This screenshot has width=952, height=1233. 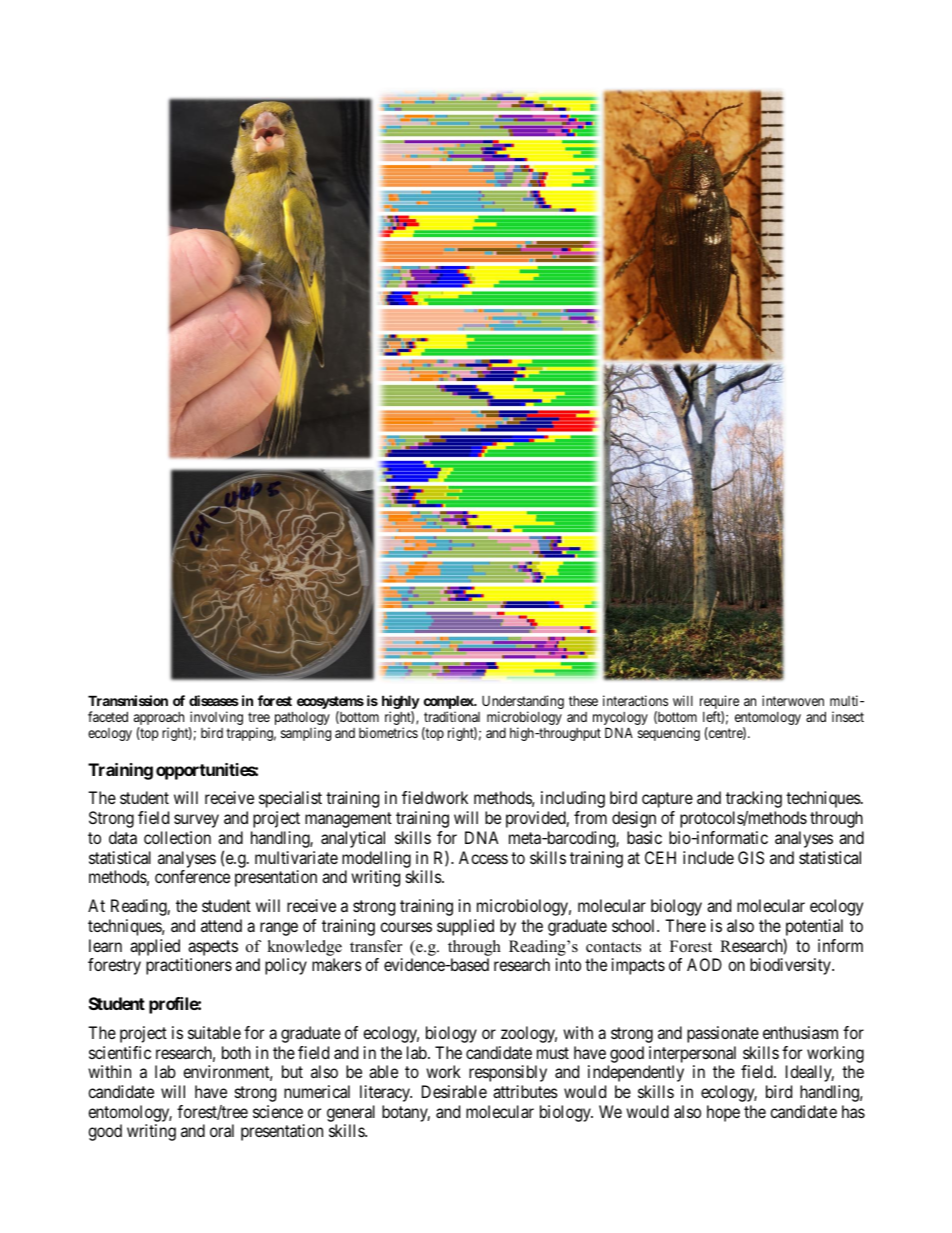 What do you see at coordinates (452, 716) in the screenshot?
I see `traditional` at bounding box center [452, 716].
